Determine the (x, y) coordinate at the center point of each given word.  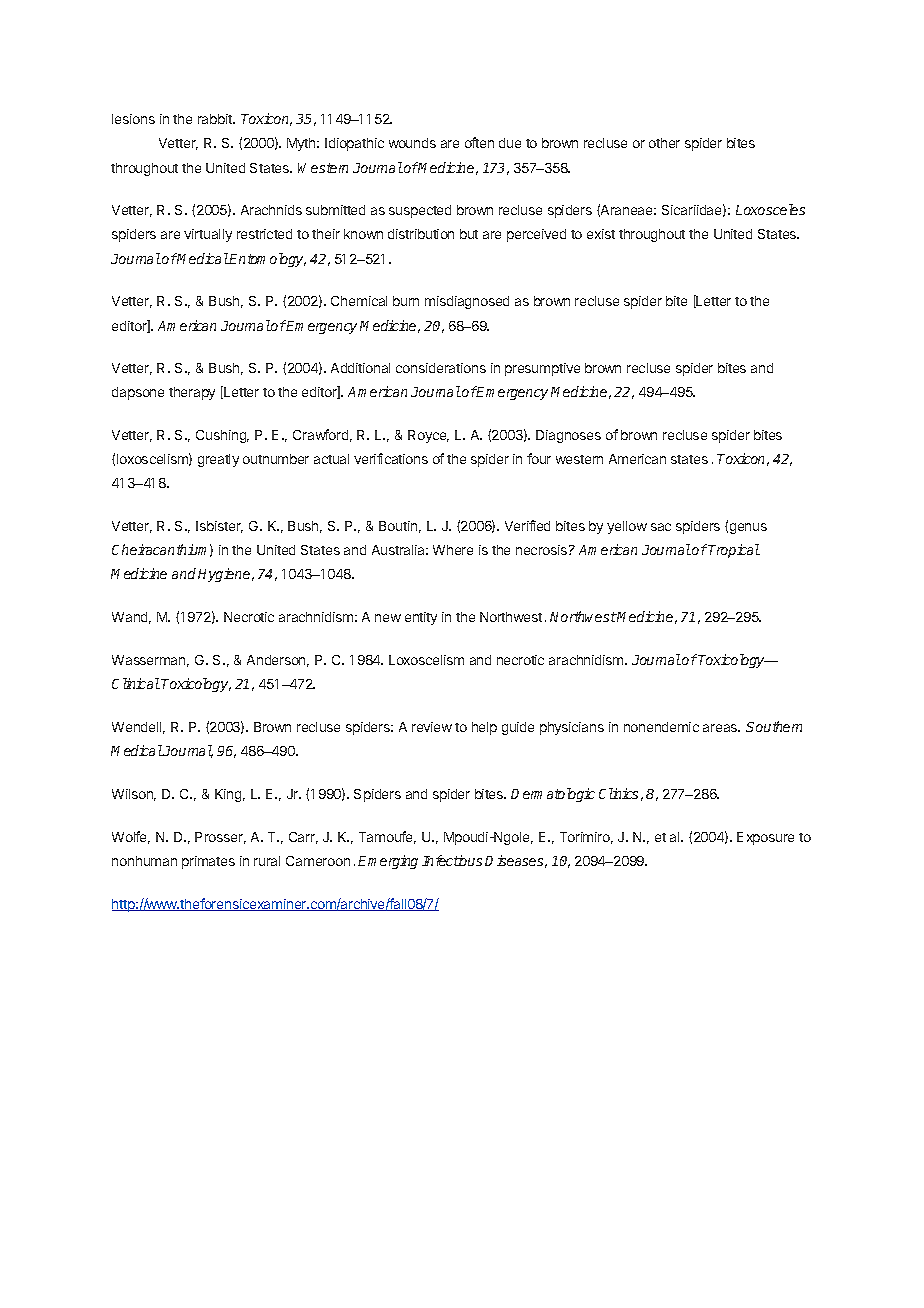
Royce (428, 436)
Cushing (222, 436)
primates (208, 862)
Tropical (734, 551)
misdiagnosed (467, 302)
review (432, 727)
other (664, 143)
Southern (774, 726)
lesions (133, 119)
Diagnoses (568, 436)
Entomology (267, 260)
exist (601, 234)
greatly (218, 460)
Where (453, 550)
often (479, 142)
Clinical (136, 683)
